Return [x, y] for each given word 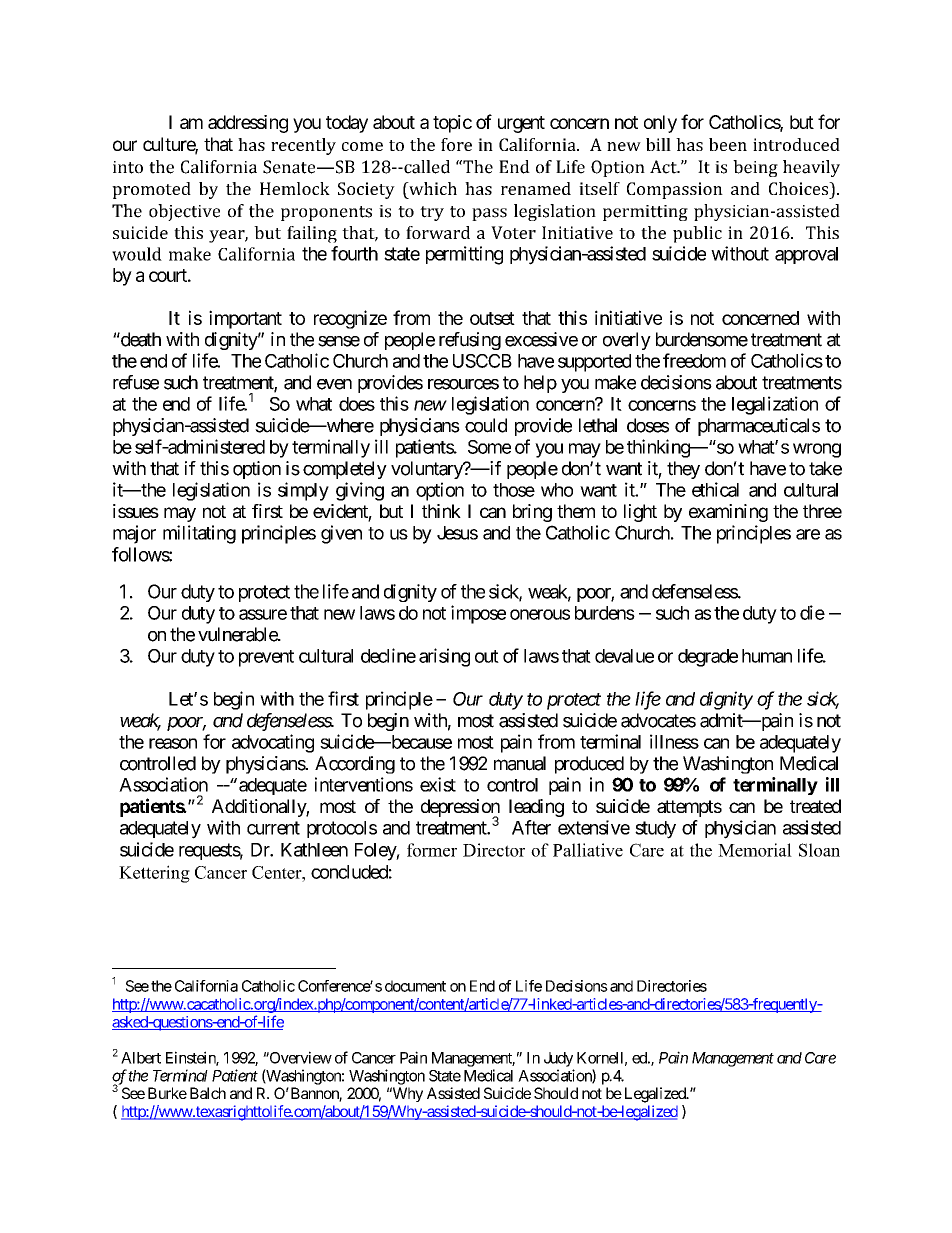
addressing [248, 124]
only [660, 124]
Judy [558, 1059]
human [767, 656]
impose [478, 614]
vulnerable [238, 634]
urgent [521, 124]
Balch [208, 1093]
